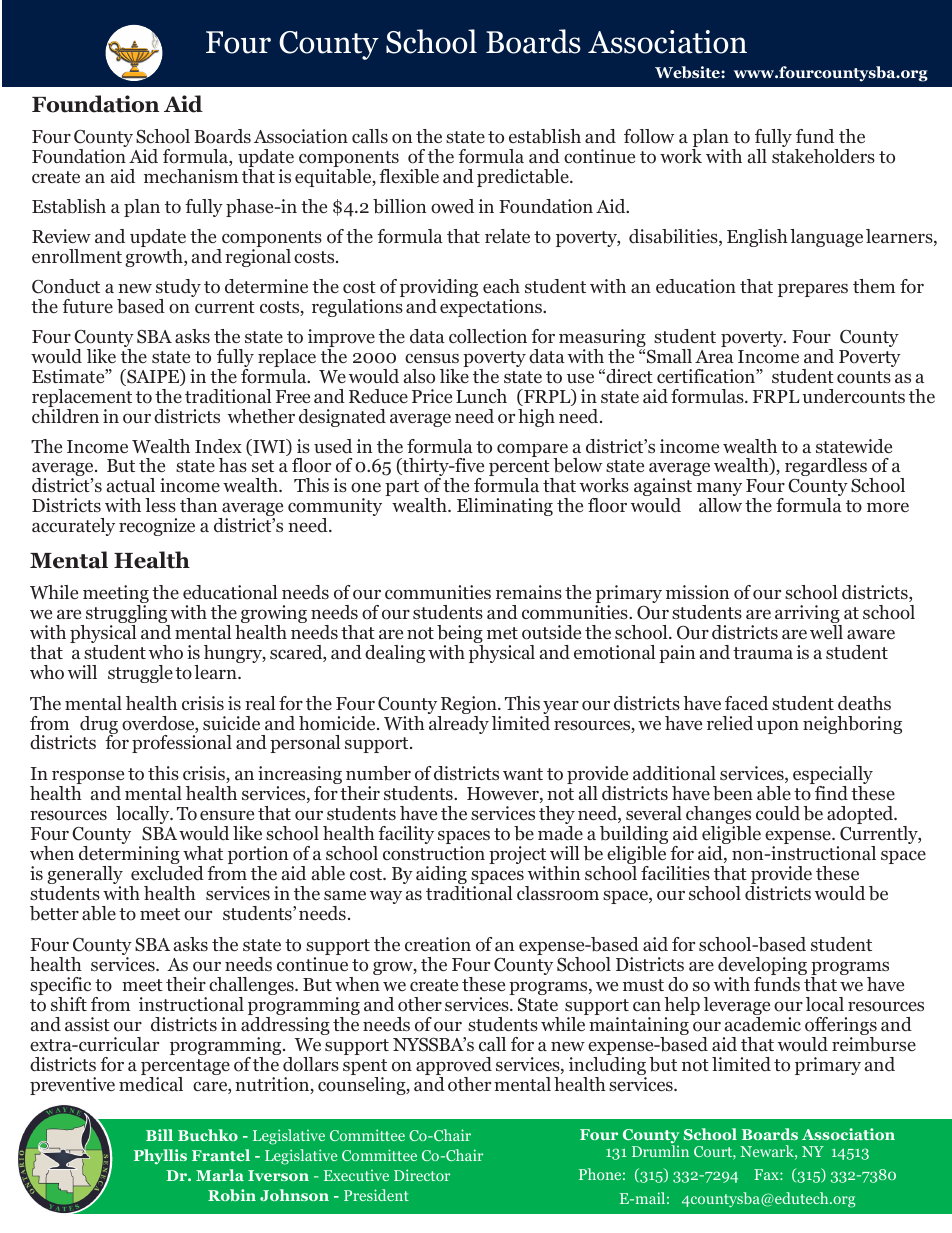  I want to click on trauma, so click(763, 653).
